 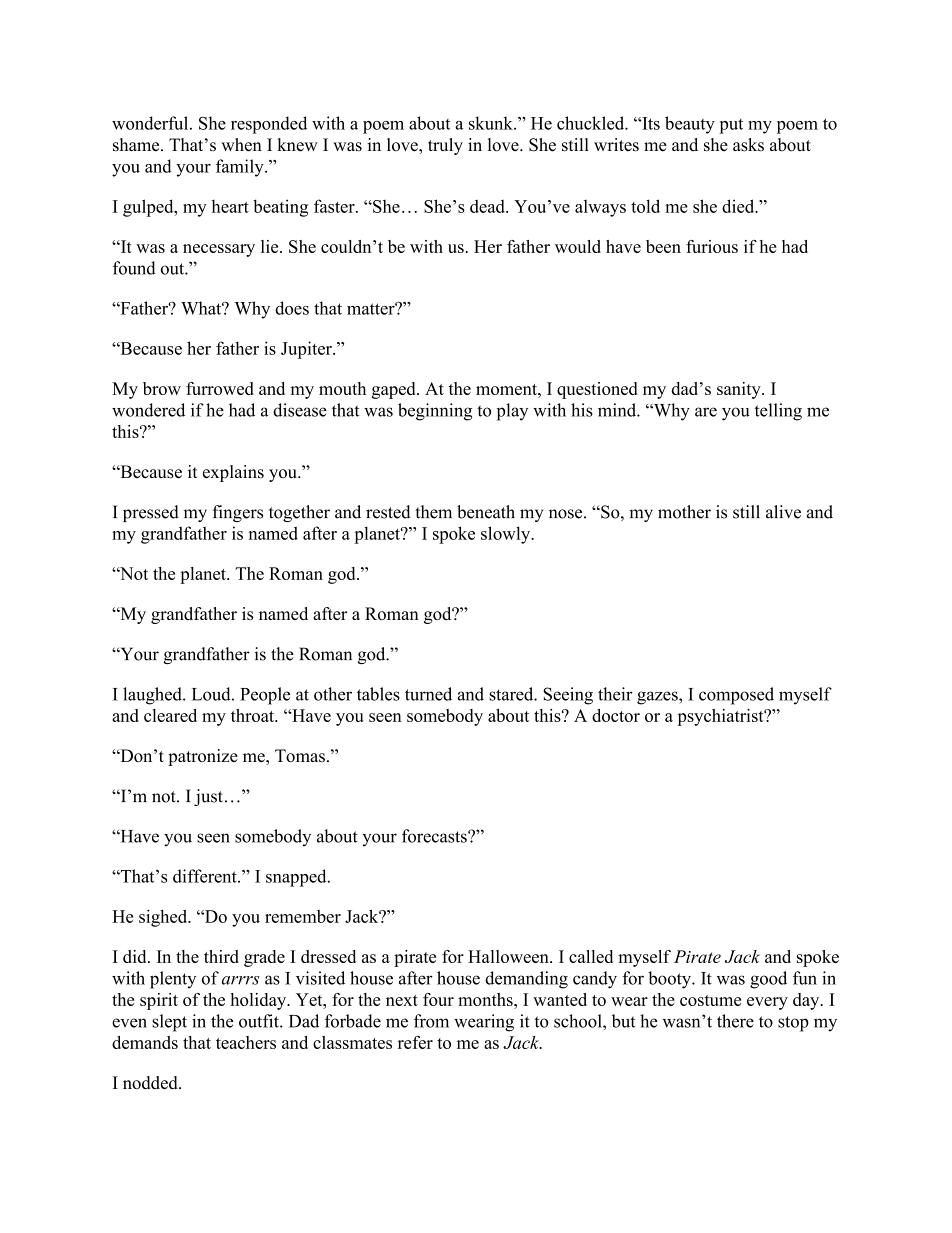 What do you see at coordinates (241, 145) in the screenshot?
I see `when` at bounding box center [241, 145].
